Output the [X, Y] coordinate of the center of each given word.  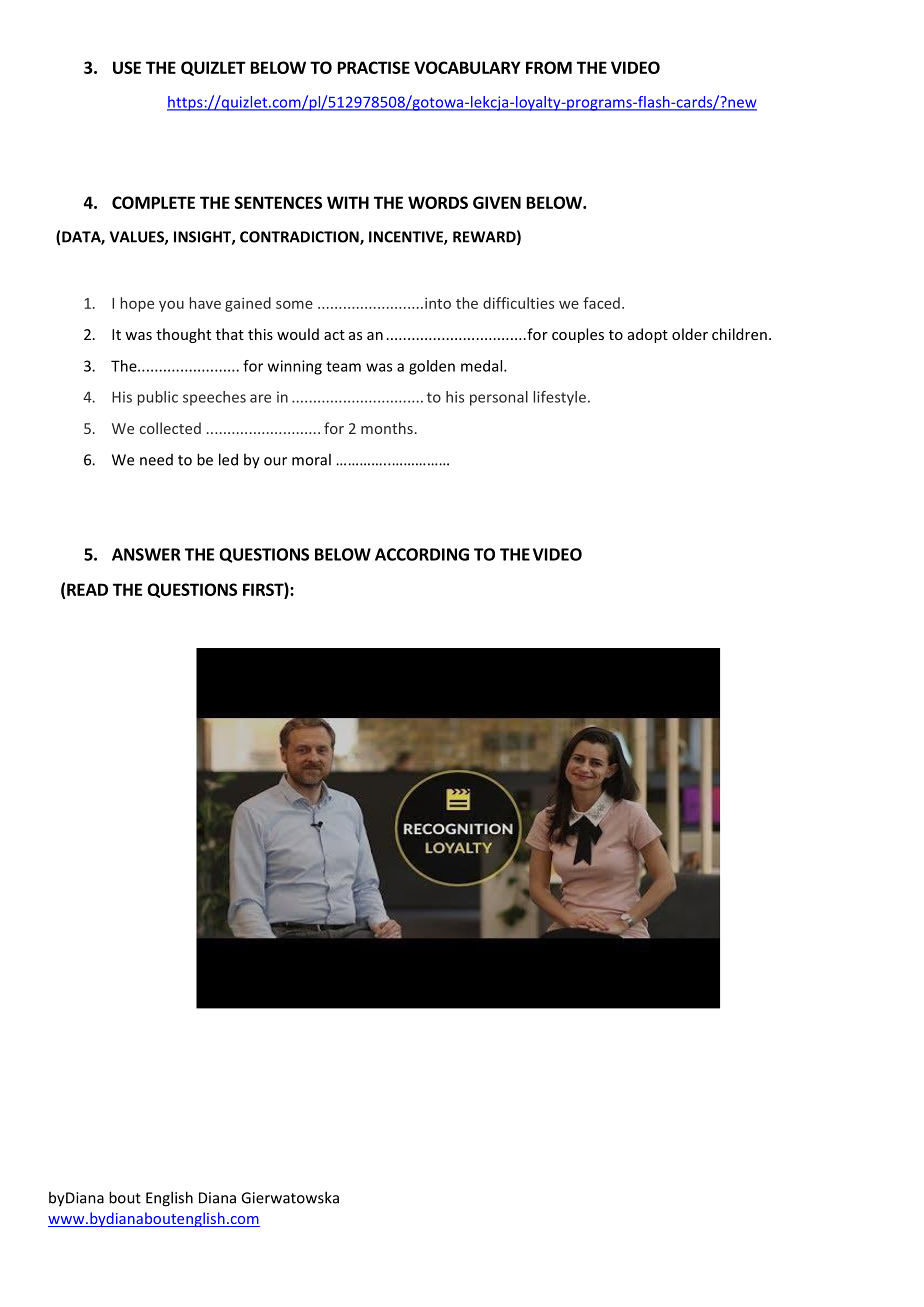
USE [127, 67]
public [158, 398]
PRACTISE [374, 67]
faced [601, 303]
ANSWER [146, 554]
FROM [549, 67]
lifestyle [560, 398]
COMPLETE [153, 202]
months [387, 428]
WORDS [438, 202]
